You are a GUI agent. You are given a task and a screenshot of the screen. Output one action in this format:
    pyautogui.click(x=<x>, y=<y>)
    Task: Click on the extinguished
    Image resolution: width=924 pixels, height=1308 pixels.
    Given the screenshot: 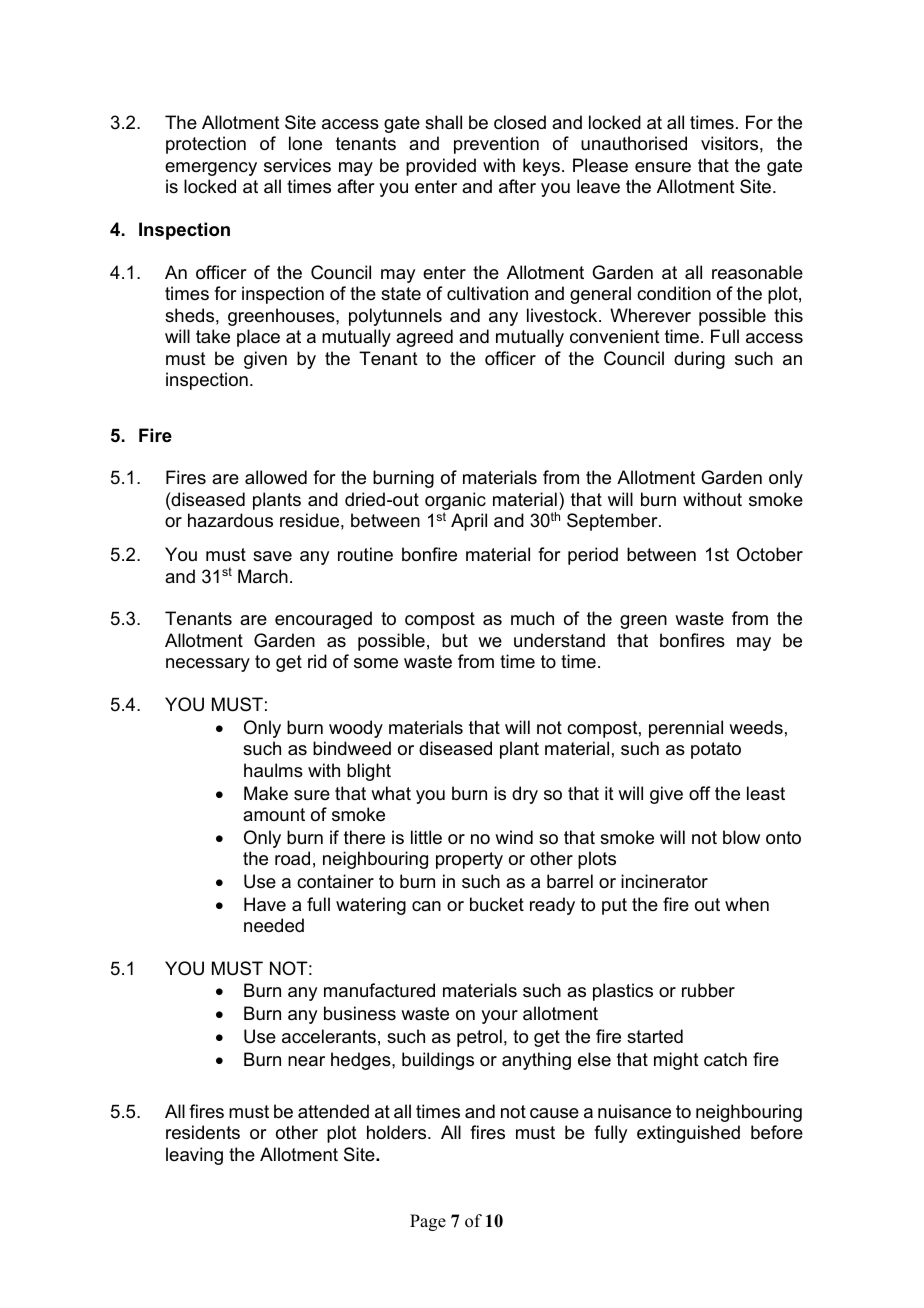 What is the action you would take?
    pyautogui.click(x=688, y=1134)
